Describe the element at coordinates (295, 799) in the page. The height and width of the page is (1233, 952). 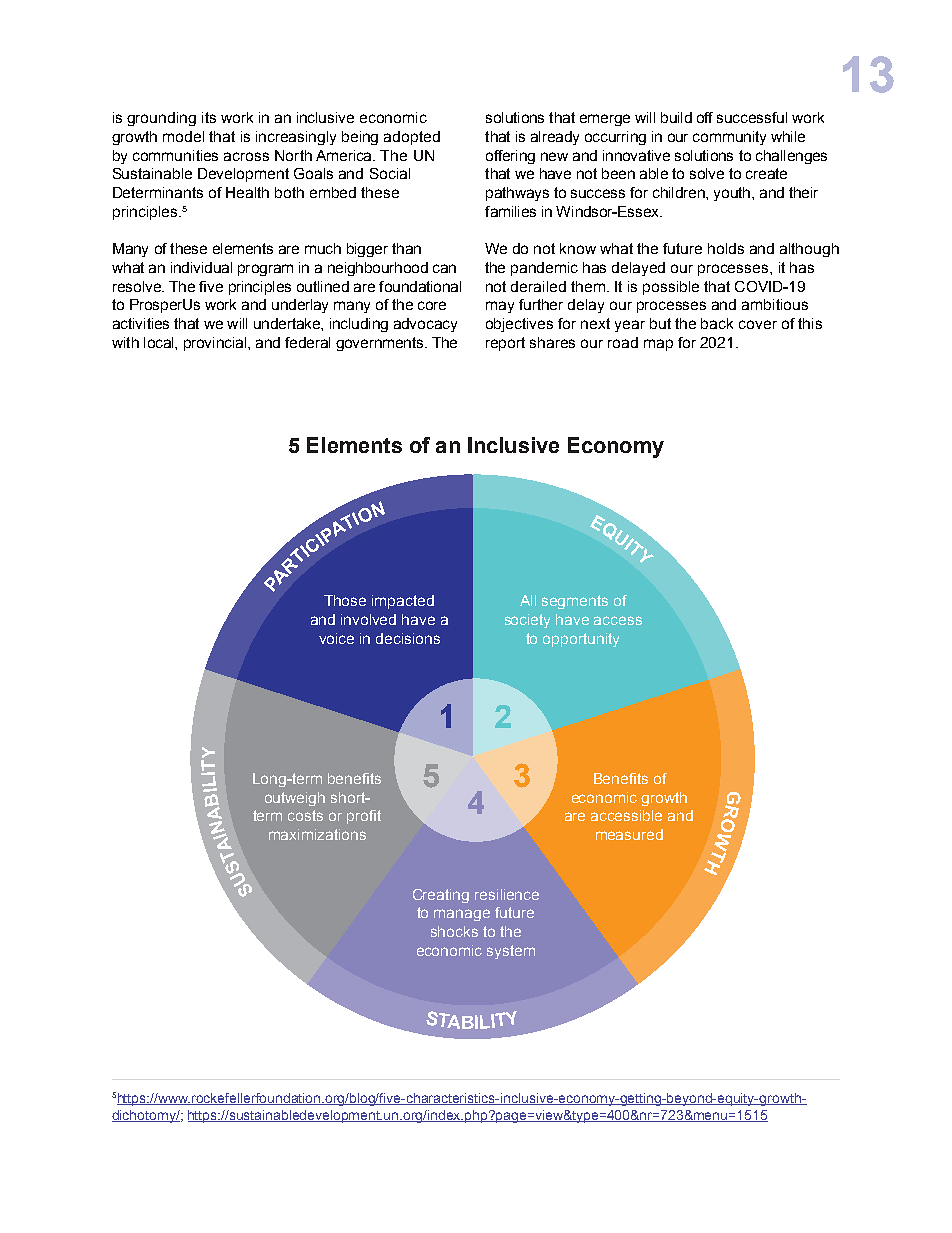
I see `outweigh` at that location.
